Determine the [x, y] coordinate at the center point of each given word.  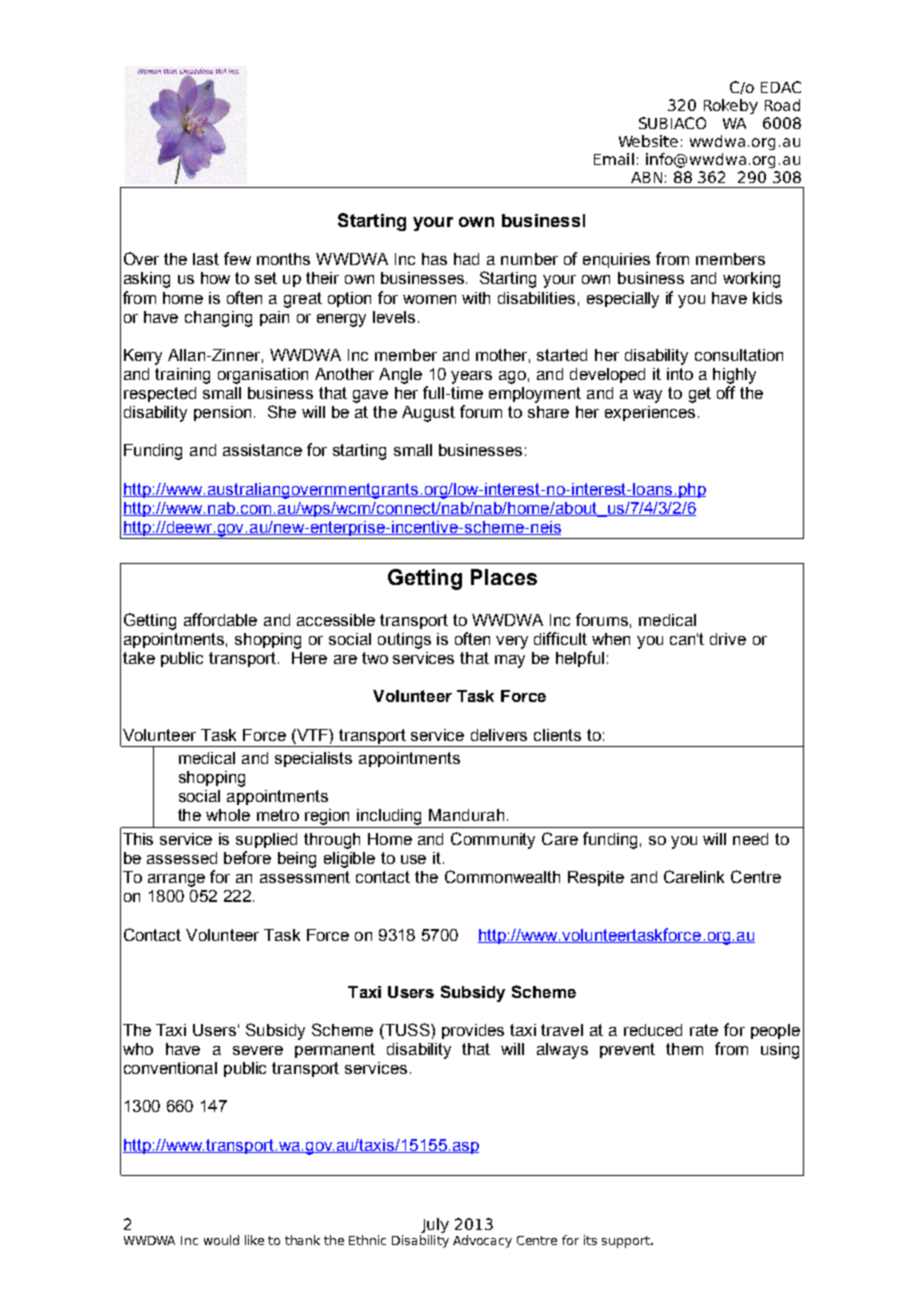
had [466, 259]
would [221, 1240]
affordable [220, 619]
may [510, 661]
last [206, 259]
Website [648, 141]
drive [728, 639]
